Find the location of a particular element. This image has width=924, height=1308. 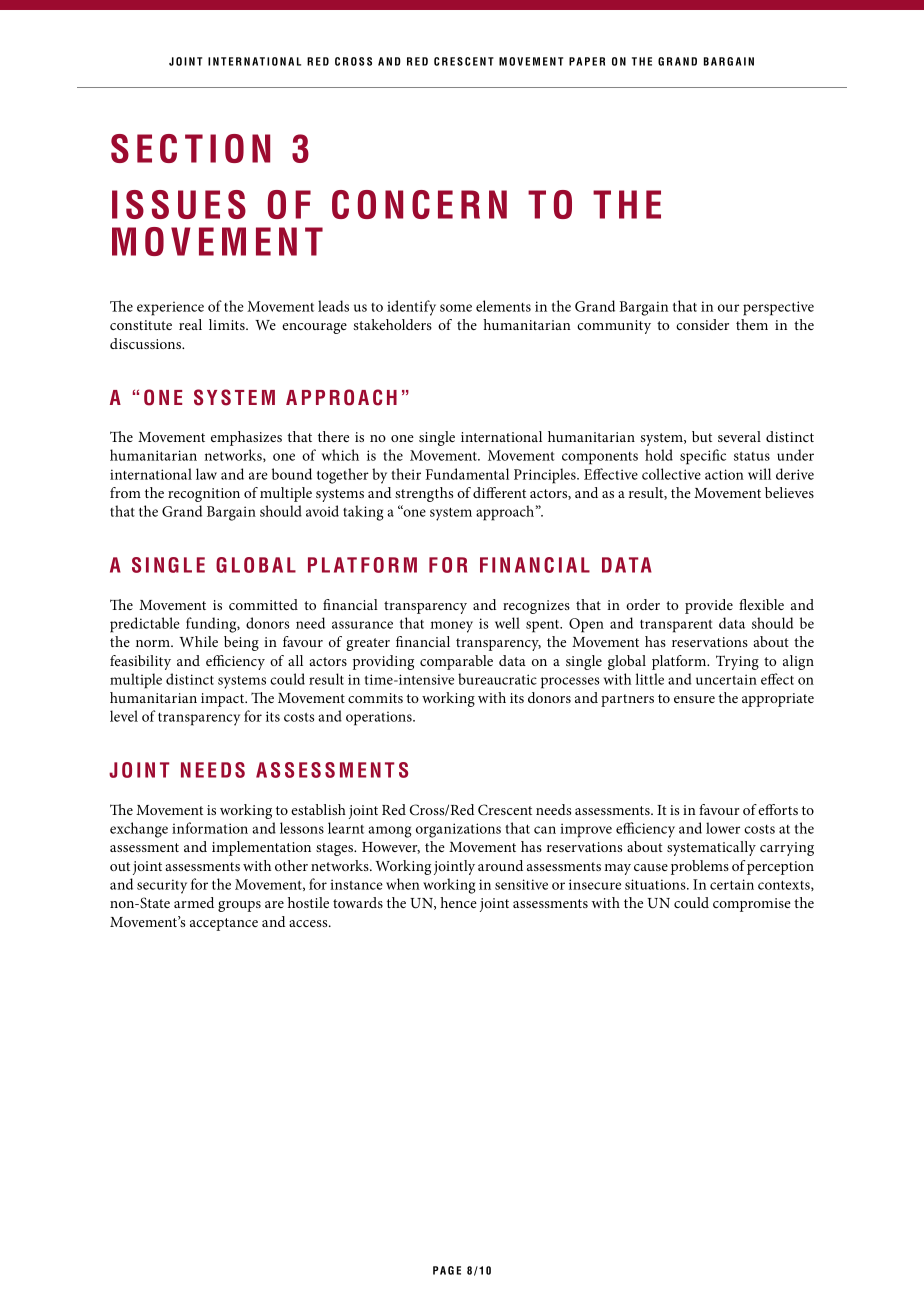

impact is located at coordinates (224, 700).
